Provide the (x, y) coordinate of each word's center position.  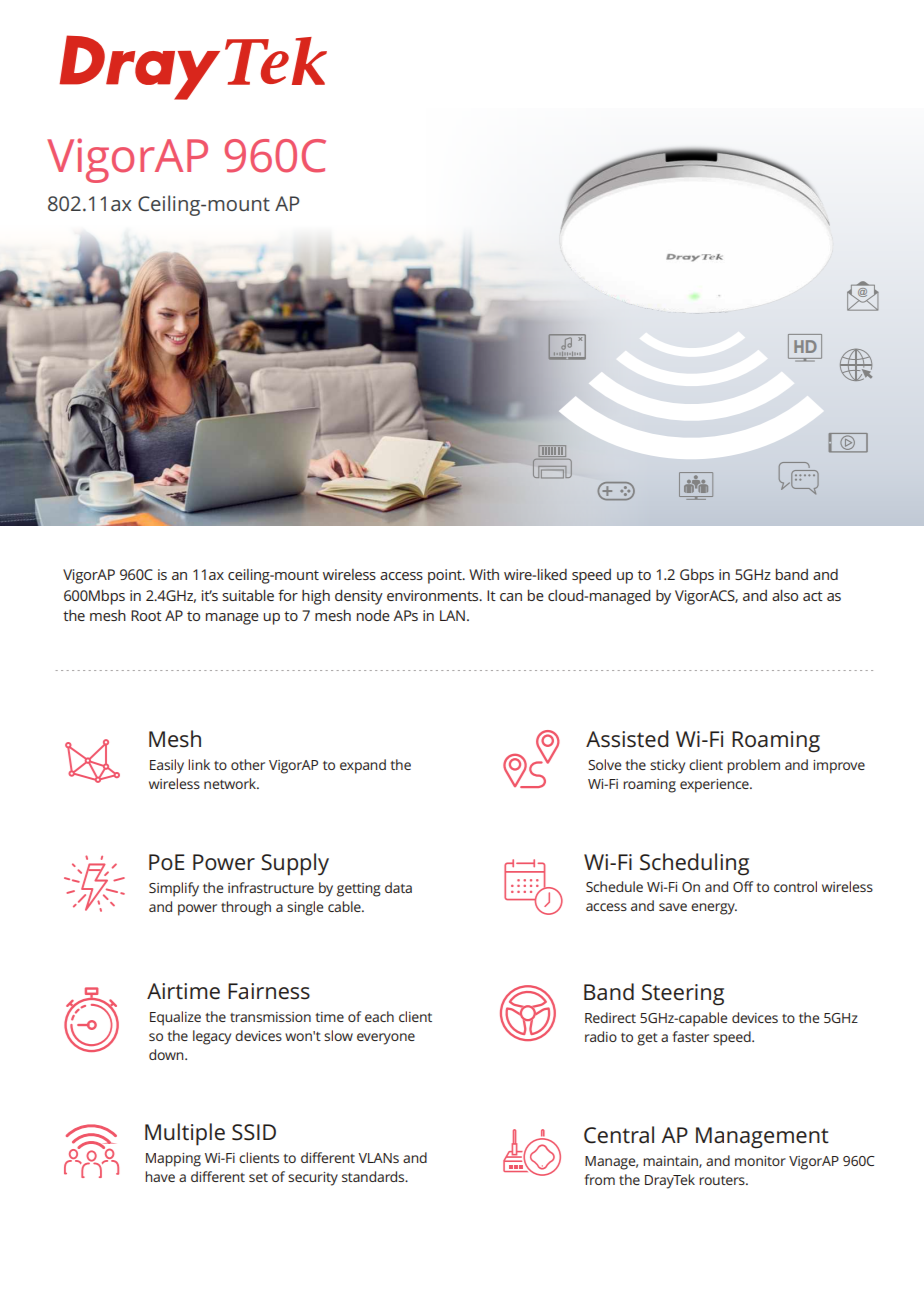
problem (753, 766)
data (398, 887)
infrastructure (271, 887)
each (379, 1016)
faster (690, 1036)
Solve (604, 764)
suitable (248, 595)
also (785, 595)
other (248, 764)
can (511, 597)
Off (743, 886)
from (599, 1179)
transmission (270, 1017)
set (258, 1177)
